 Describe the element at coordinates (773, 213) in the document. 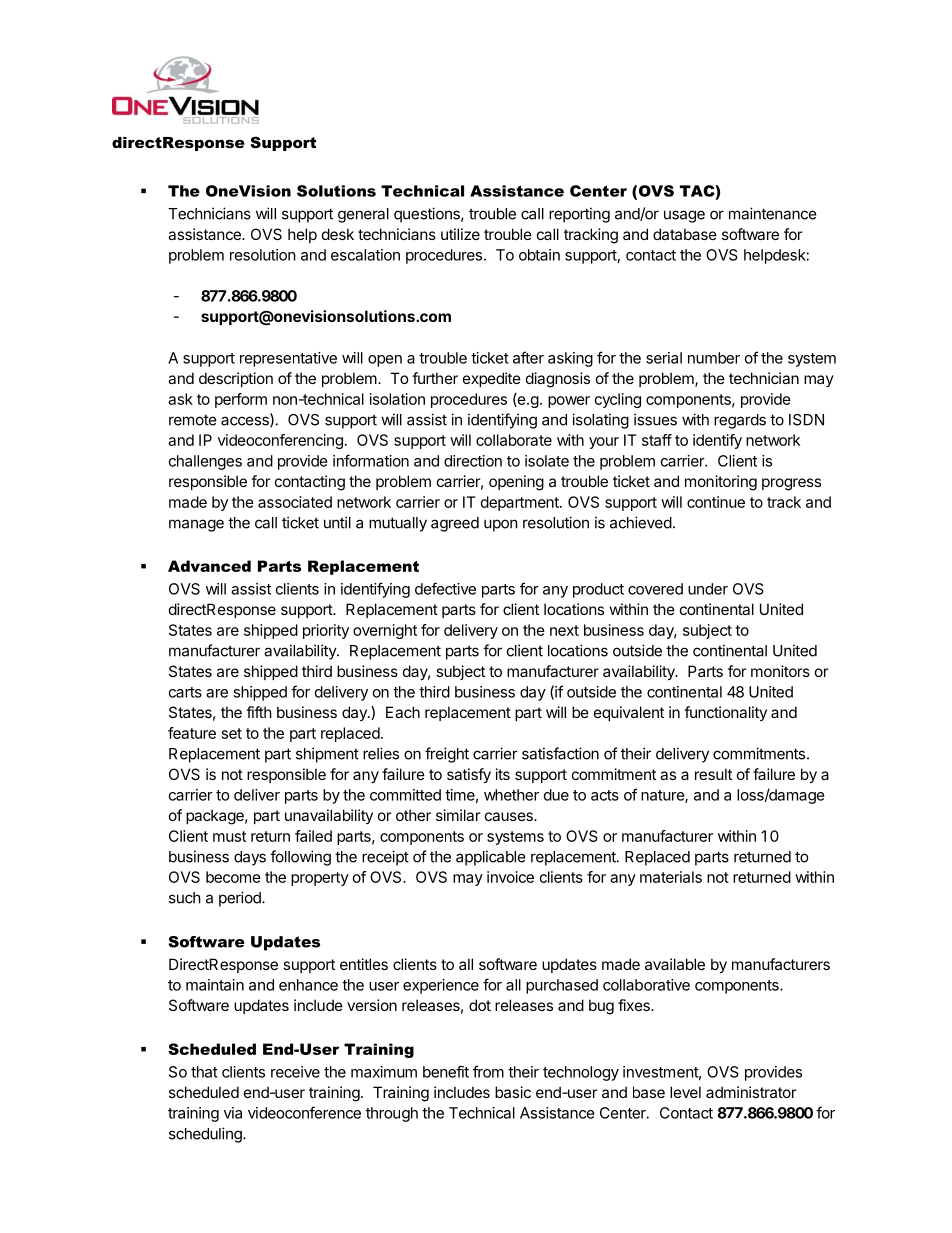

I see `maintenance` at that location.
